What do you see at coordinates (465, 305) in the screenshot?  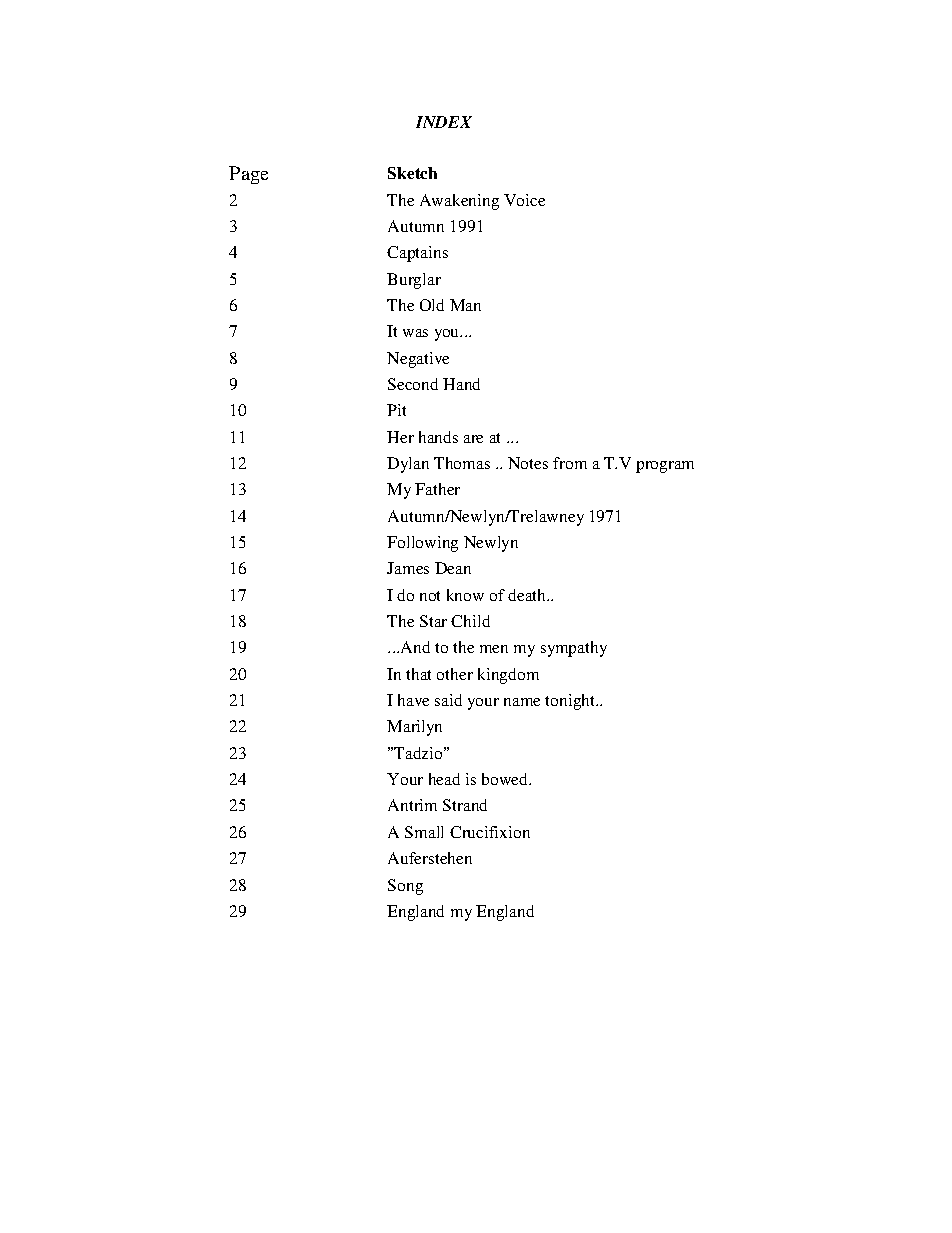 I see `Man` at bounding box center [465, 305].
